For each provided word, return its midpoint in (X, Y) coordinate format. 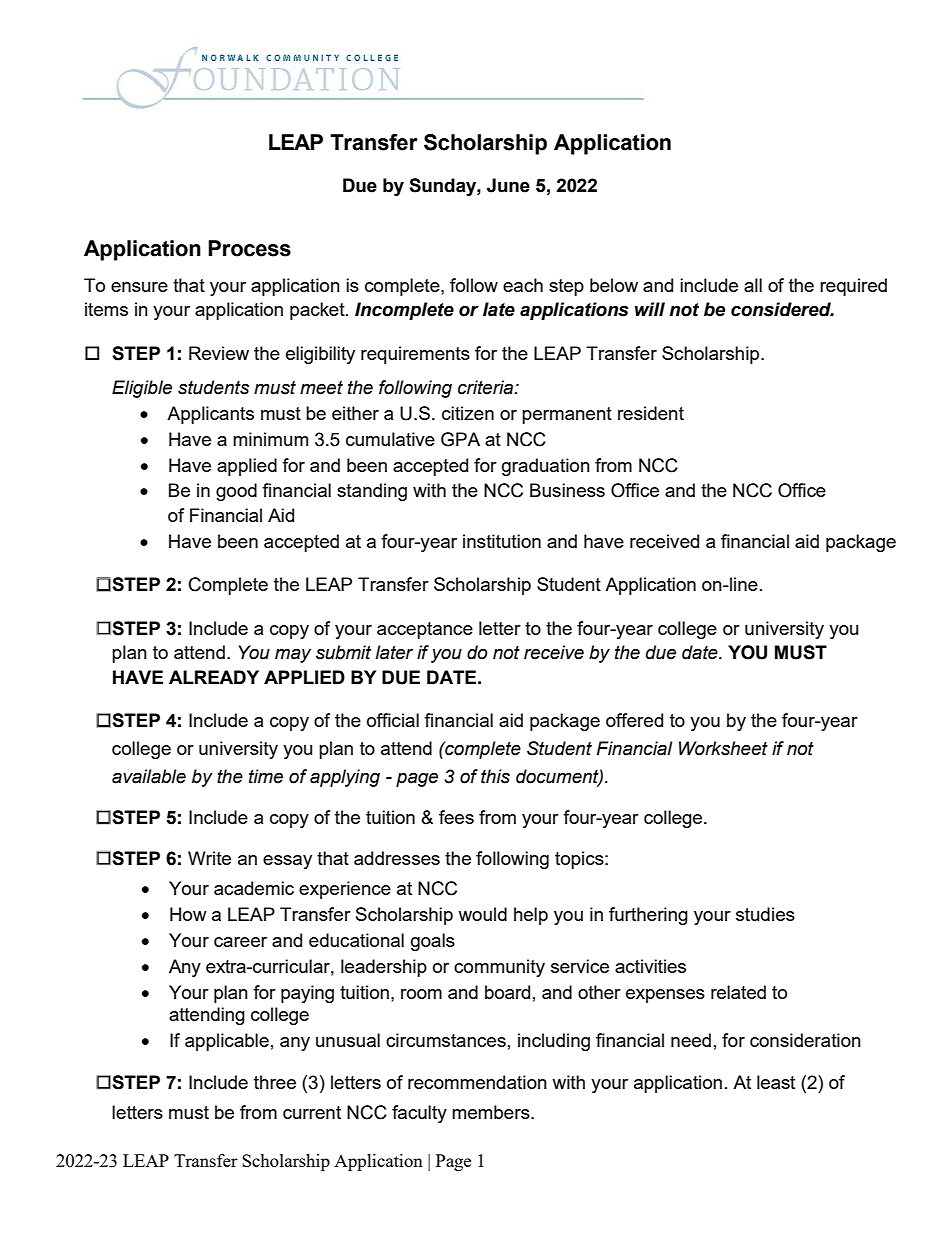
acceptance (425, 630)
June (508, 185)
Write (209, 858)
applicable (227, 1042)
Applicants (210, 415)
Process (249, 248)
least (776, 1082)
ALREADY (214, 677)
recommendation (477, 1082)
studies (765, 914)
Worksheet (723, 748)
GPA (460, 439)
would (482, 914)
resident (651, 413)
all (753, 285)
